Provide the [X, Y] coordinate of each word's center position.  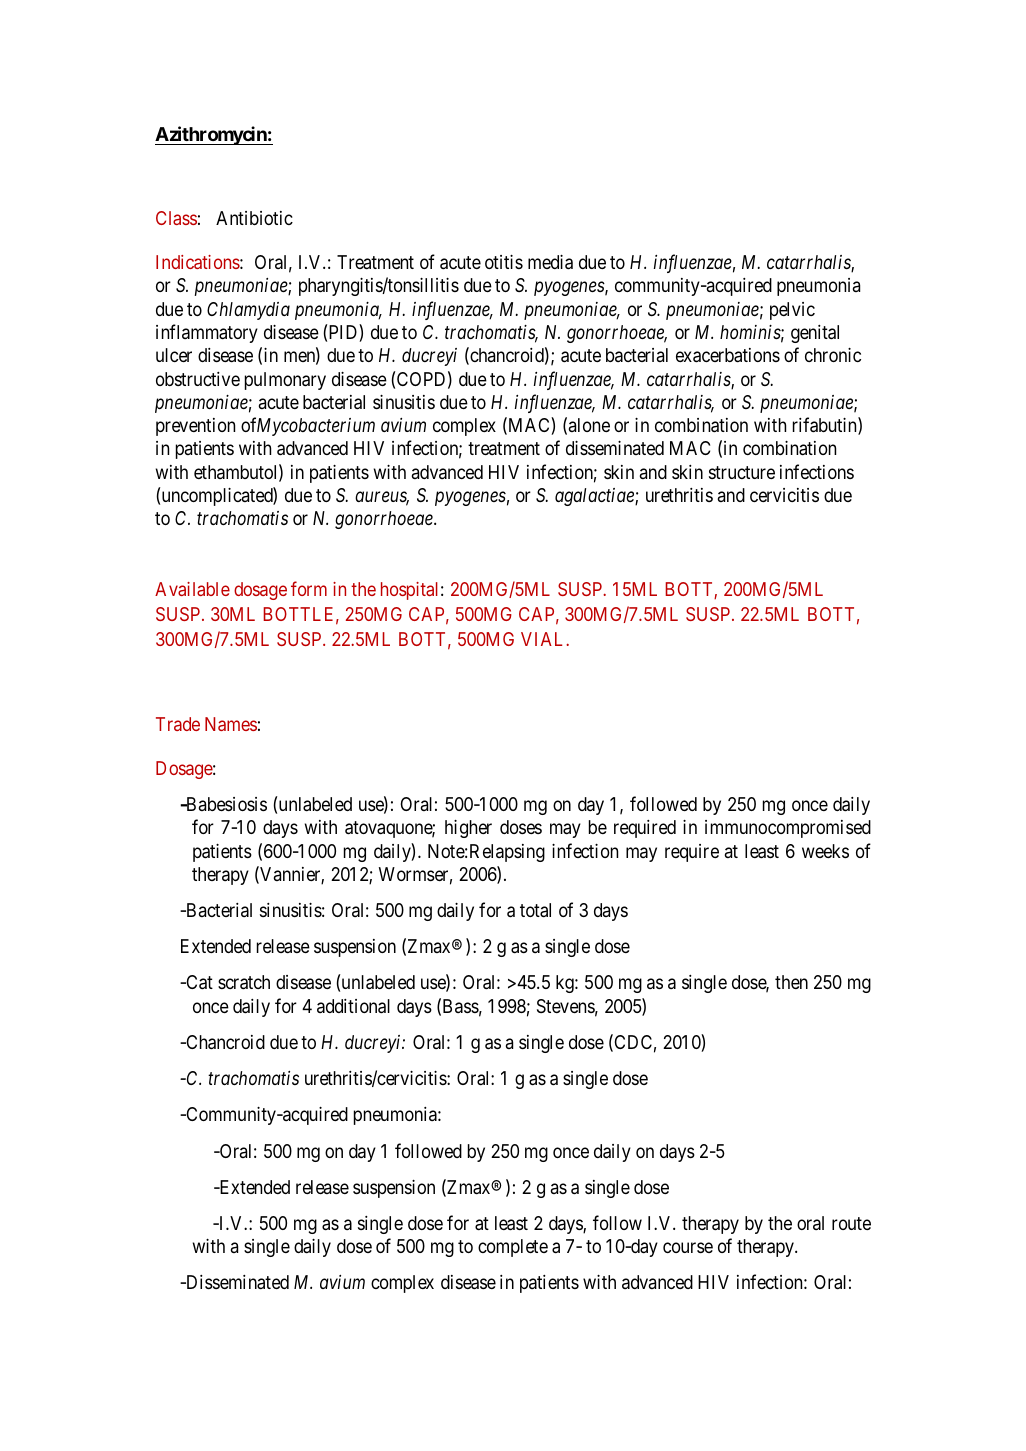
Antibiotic [254, 218]
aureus [382, 498]
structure [742, 472]
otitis [504, 262]
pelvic [792, 311]
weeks [825, 851]
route [851, 1223]
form [309, 588]
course [688, 1247]
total [535, 910]
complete [513, 1248]
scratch [244, 982]
